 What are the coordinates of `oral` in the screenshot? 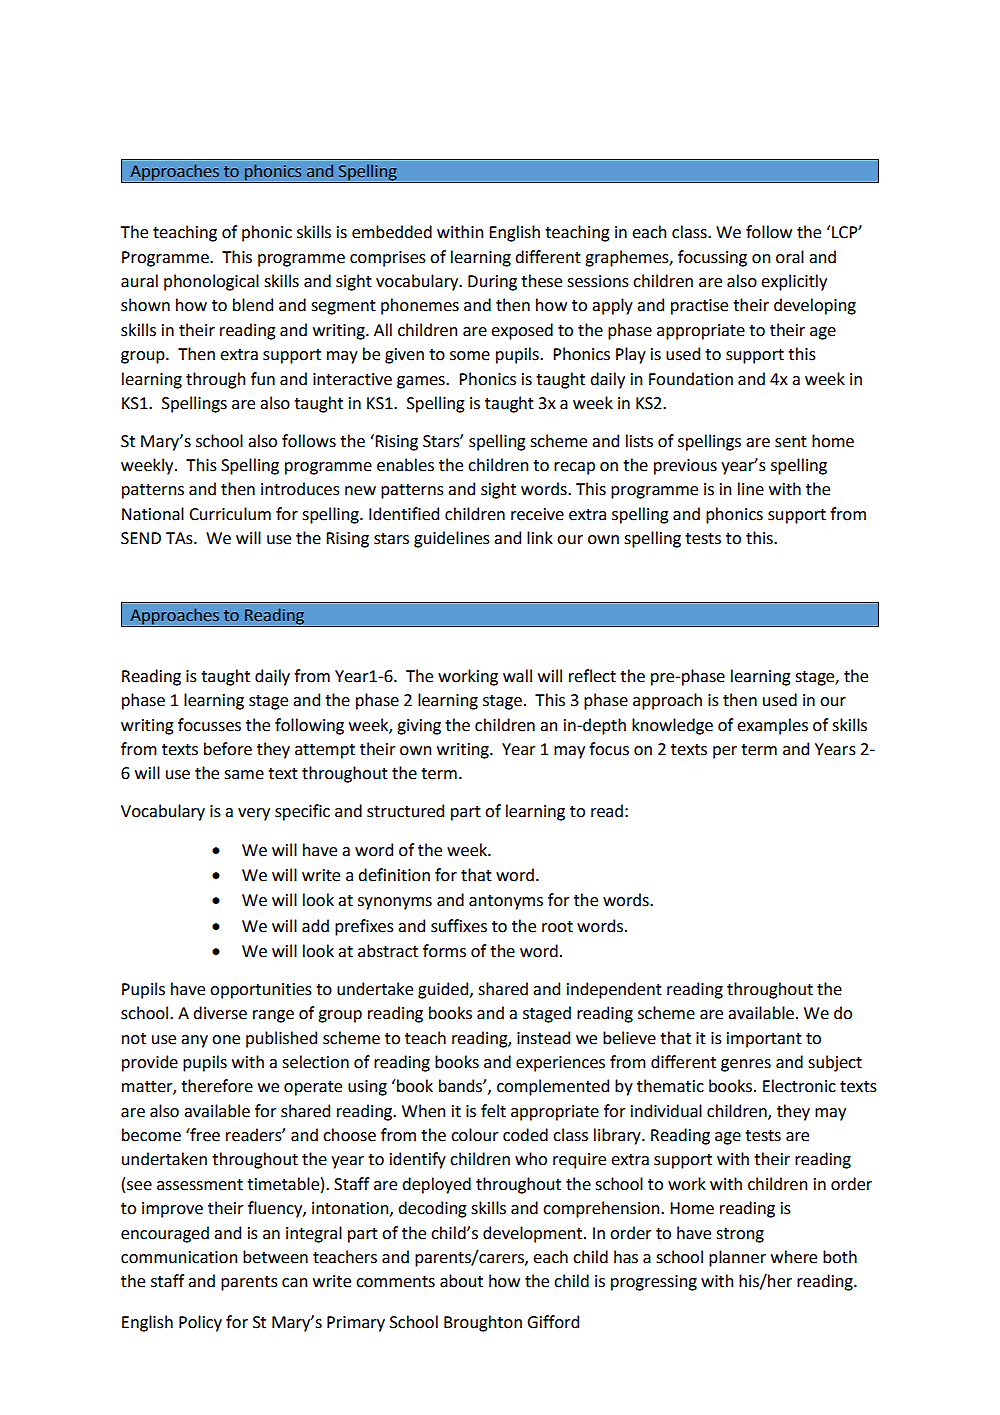 It's located at (790, 257).
